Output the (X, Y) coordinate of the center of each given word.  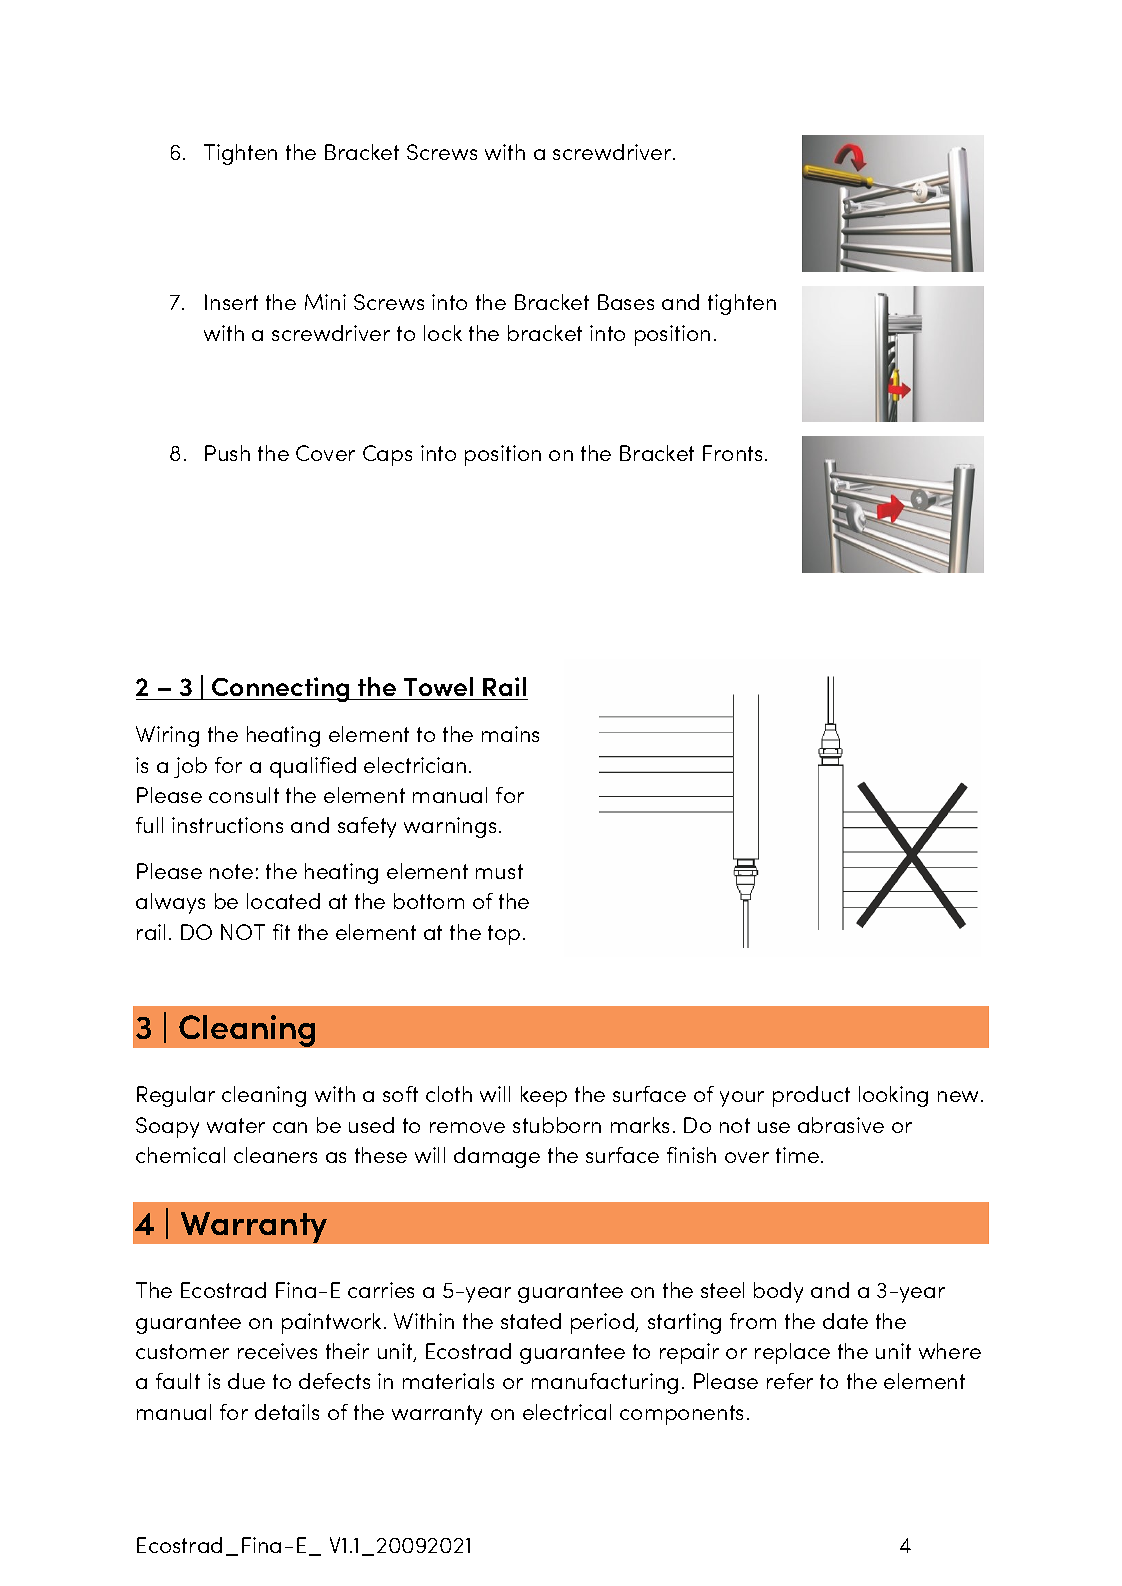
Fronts (732, 453)
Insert (231, 302)
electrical (567, 1412)
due (246, 1381)
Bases (626, 302)
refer (790, 1381)
